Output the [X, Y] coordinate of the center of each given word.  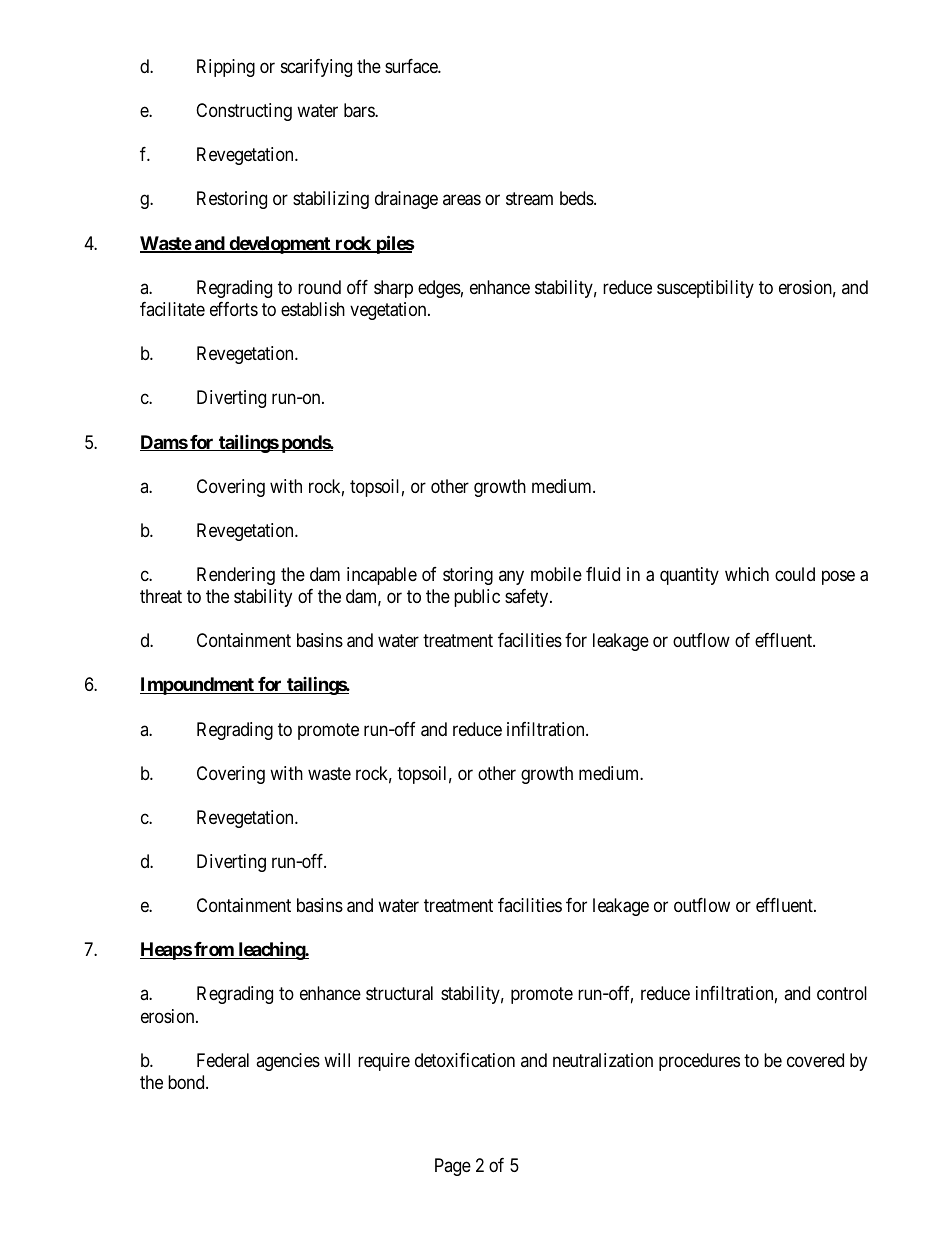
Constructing [244, 112]
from [214, 950]
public [477, 598]
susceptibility [705, 289]
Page [453, 1167]
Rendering [236, 576]
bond [187, 1082]
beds [577, 198]
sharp [393, 289]
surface [412, 66]
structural [399, 993]
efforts [234, 309]
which [747, 574]
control [842, 993]
